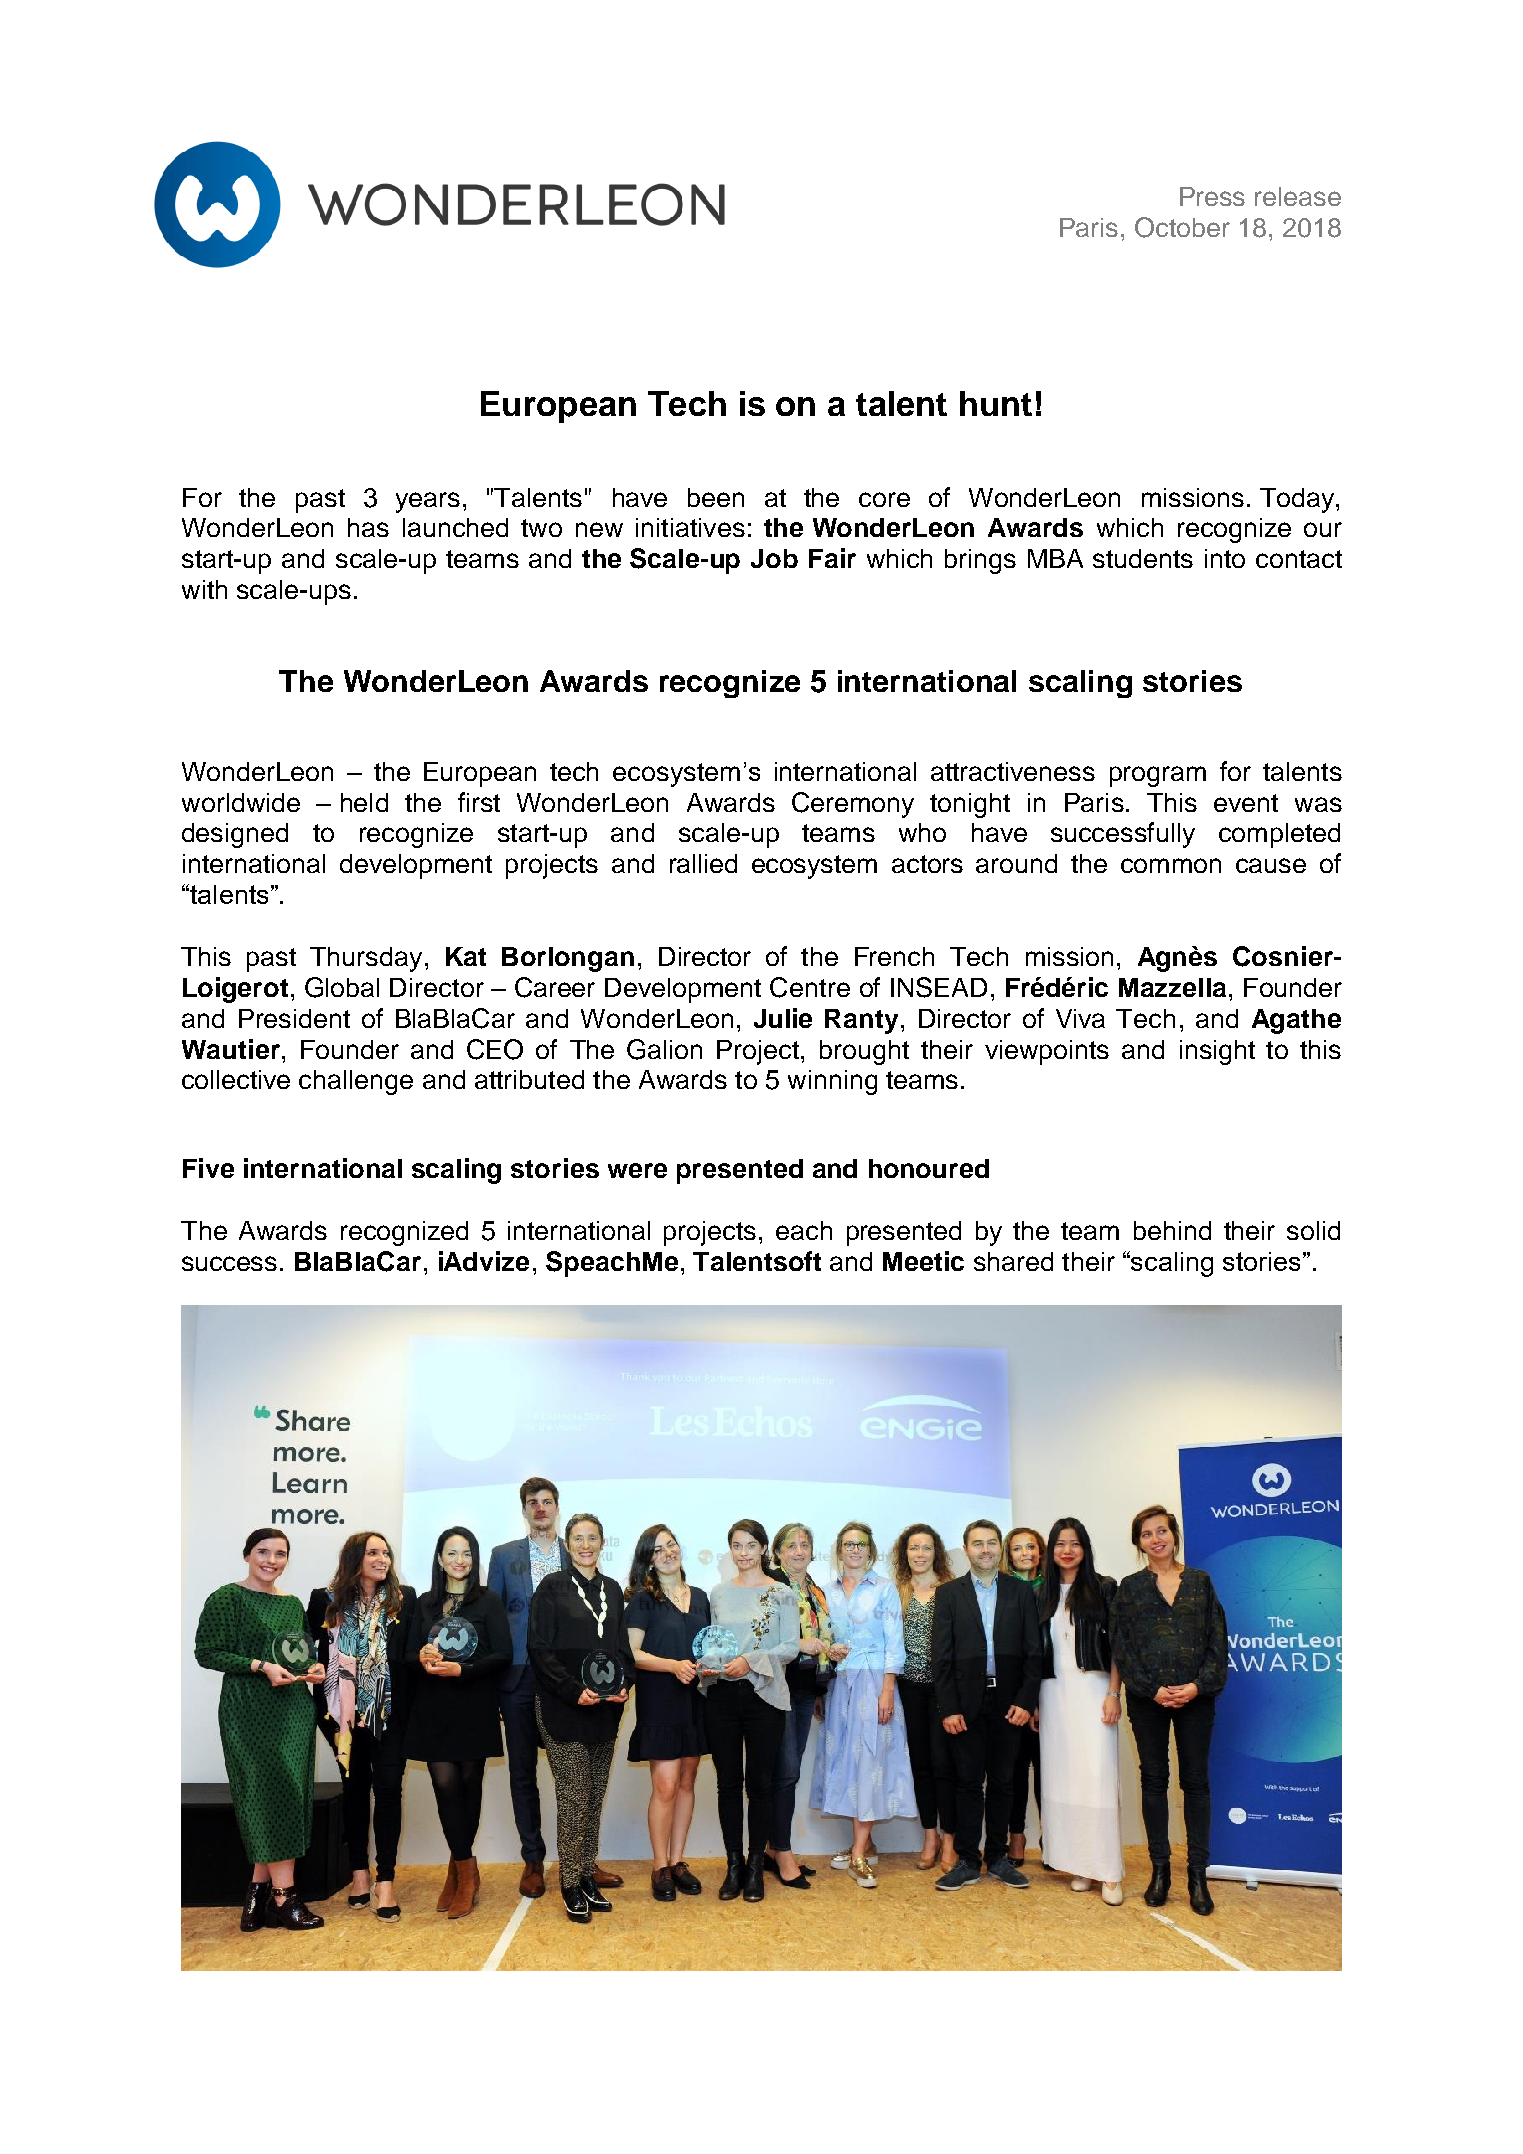 This screenshot has width=1523, height=2154. I want to click on held, so click(364, 802).
